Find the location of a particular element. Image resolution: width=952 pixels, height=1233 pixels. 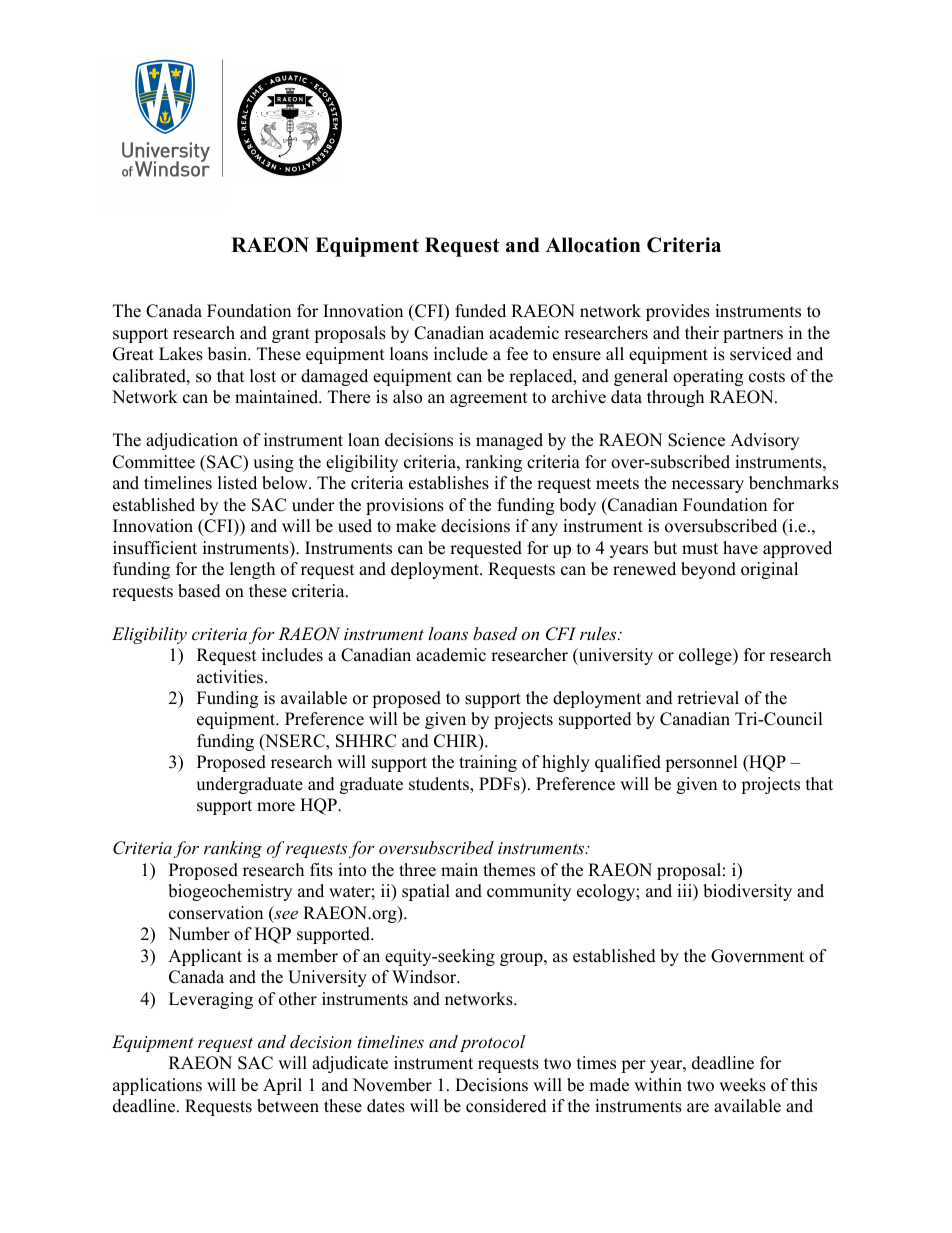

activities is located at coordinates (231, 677).
